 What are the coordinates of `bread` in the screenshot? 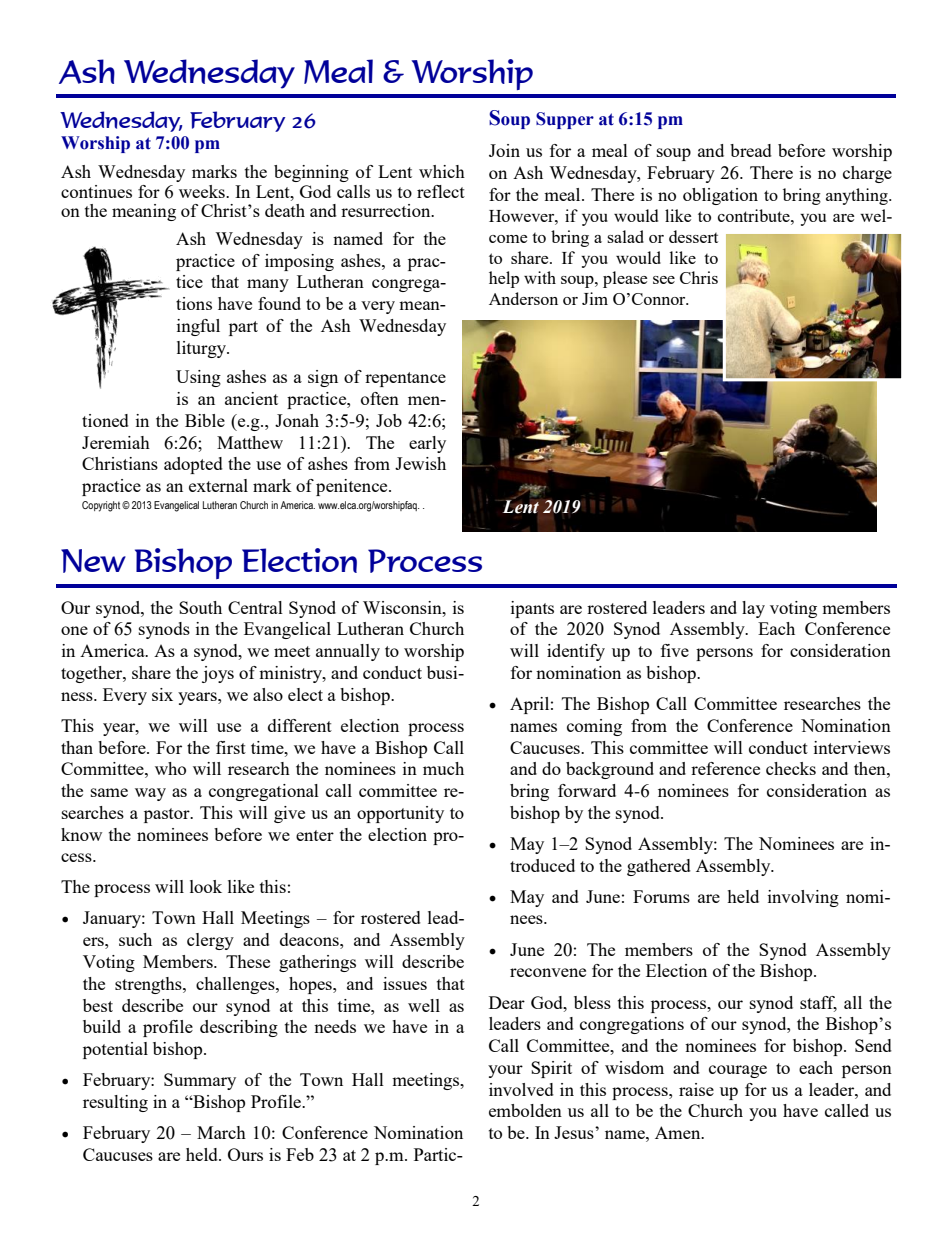 It's located at (751, 150).
